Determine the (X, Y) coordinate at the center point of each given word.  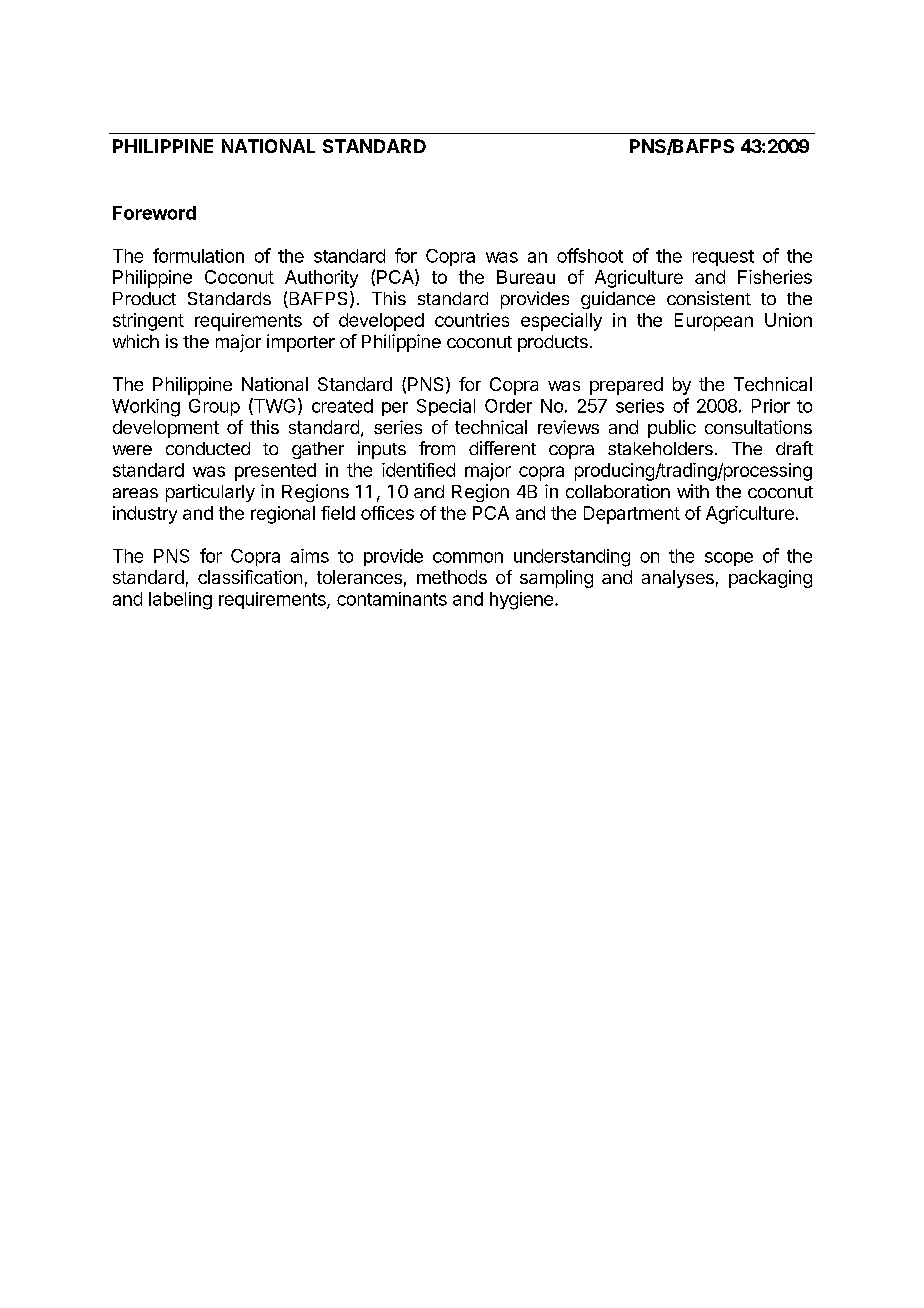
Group (214, 407)
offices (387, 513)
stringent (148, 322)
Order (508, 406)
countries (472, 320)
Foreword (154, 213)
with (693, 491)
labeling (180, 601)
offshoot (590, 255)
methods (452, 577)
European (714, 322)
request (723, 258)
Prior (771, 406)
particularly (210, 493)
